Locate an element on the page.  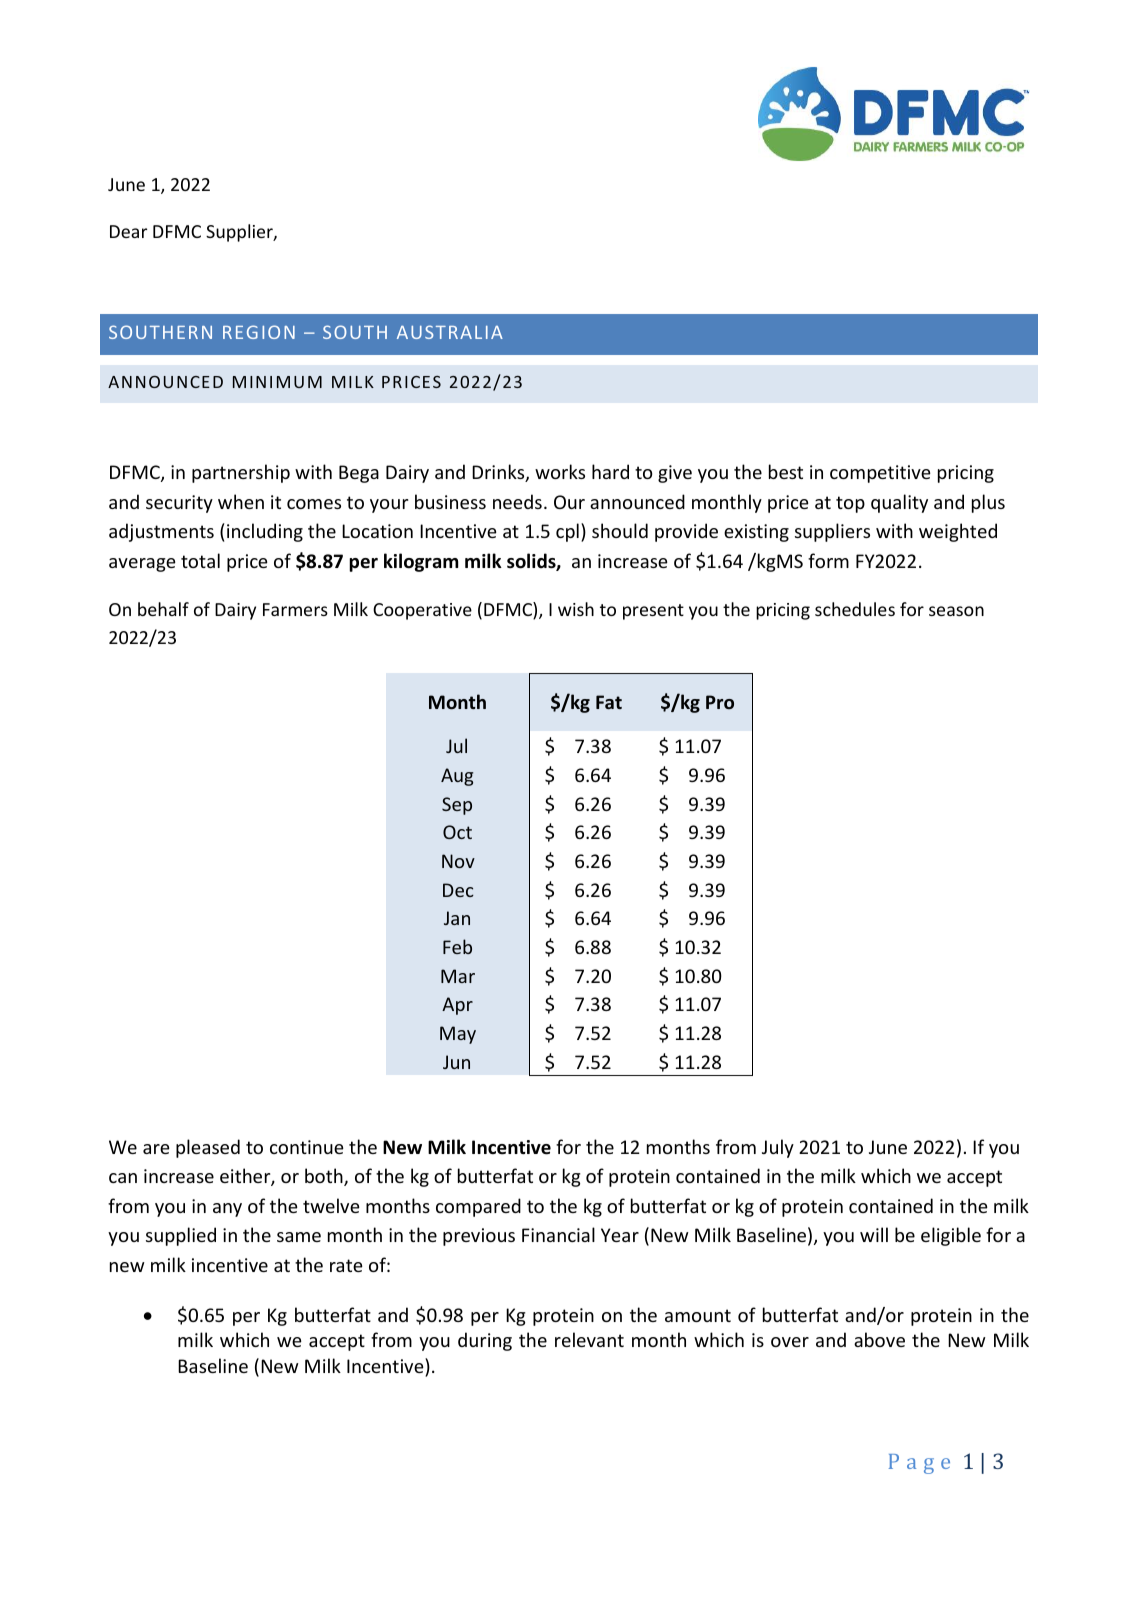
behalf is located at coordinates (163, 609).
